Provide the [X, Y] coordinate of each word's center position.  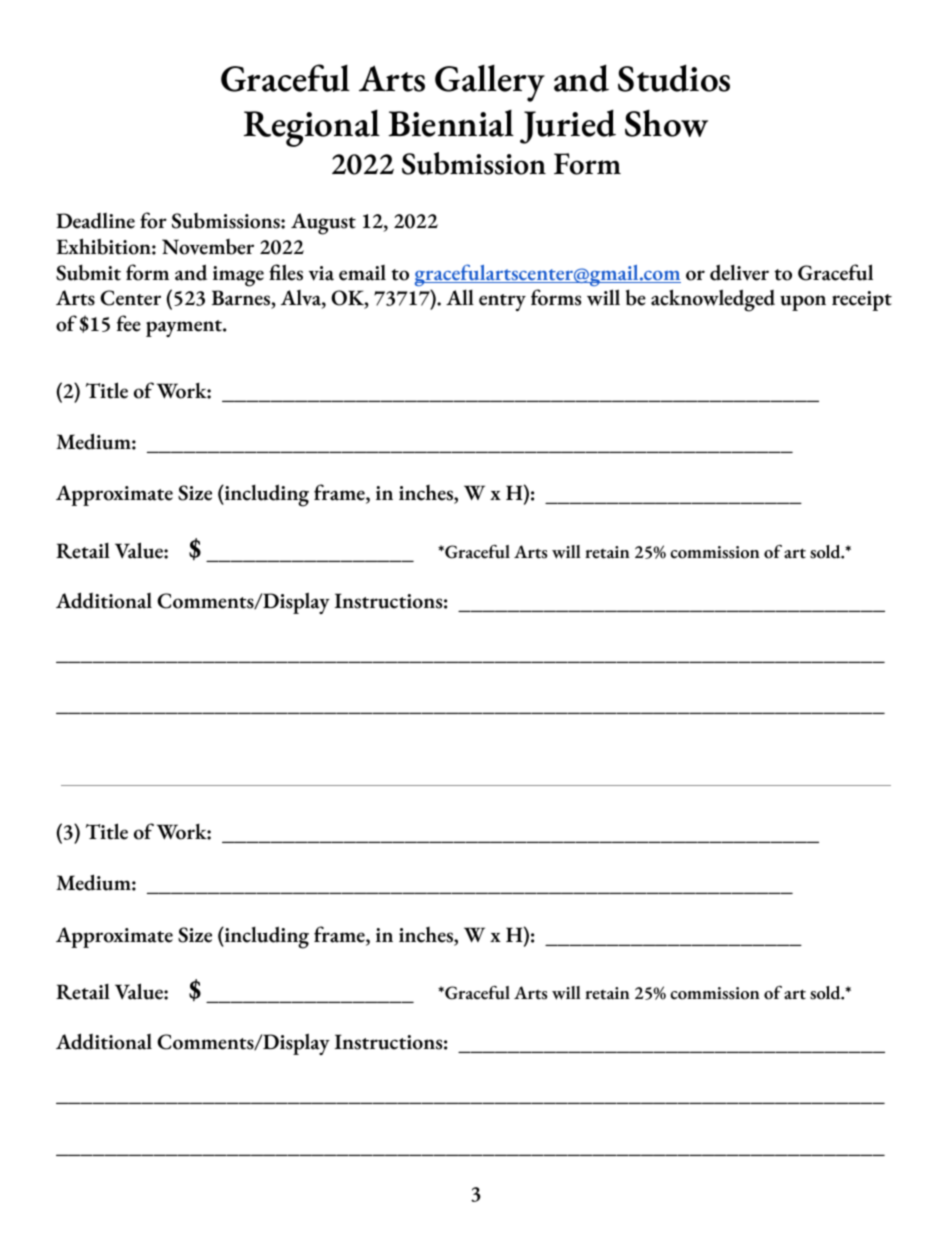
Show [666, 123]
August [323, 224]
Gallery [490, 83]
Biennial [451, 123]
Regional [312, 128]
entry [502, 302]
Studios [674, 78]
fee [129, 323]
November [208, 247]
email [362, 273]
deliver [739, 272]
